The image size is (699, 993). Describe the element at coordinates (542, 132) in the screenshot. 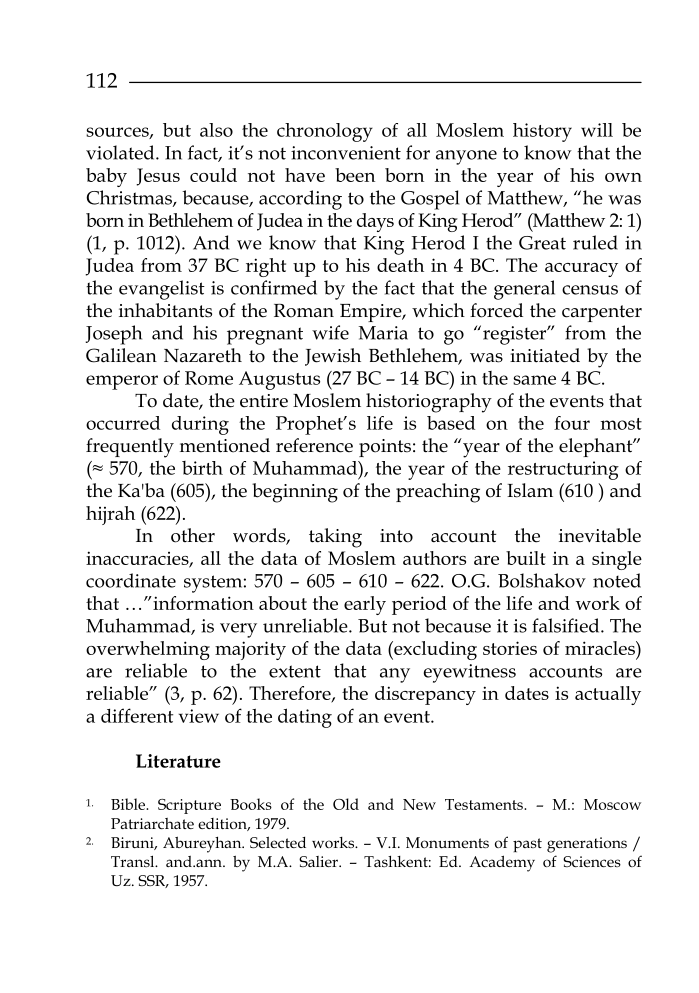

I see `history` at that location.
